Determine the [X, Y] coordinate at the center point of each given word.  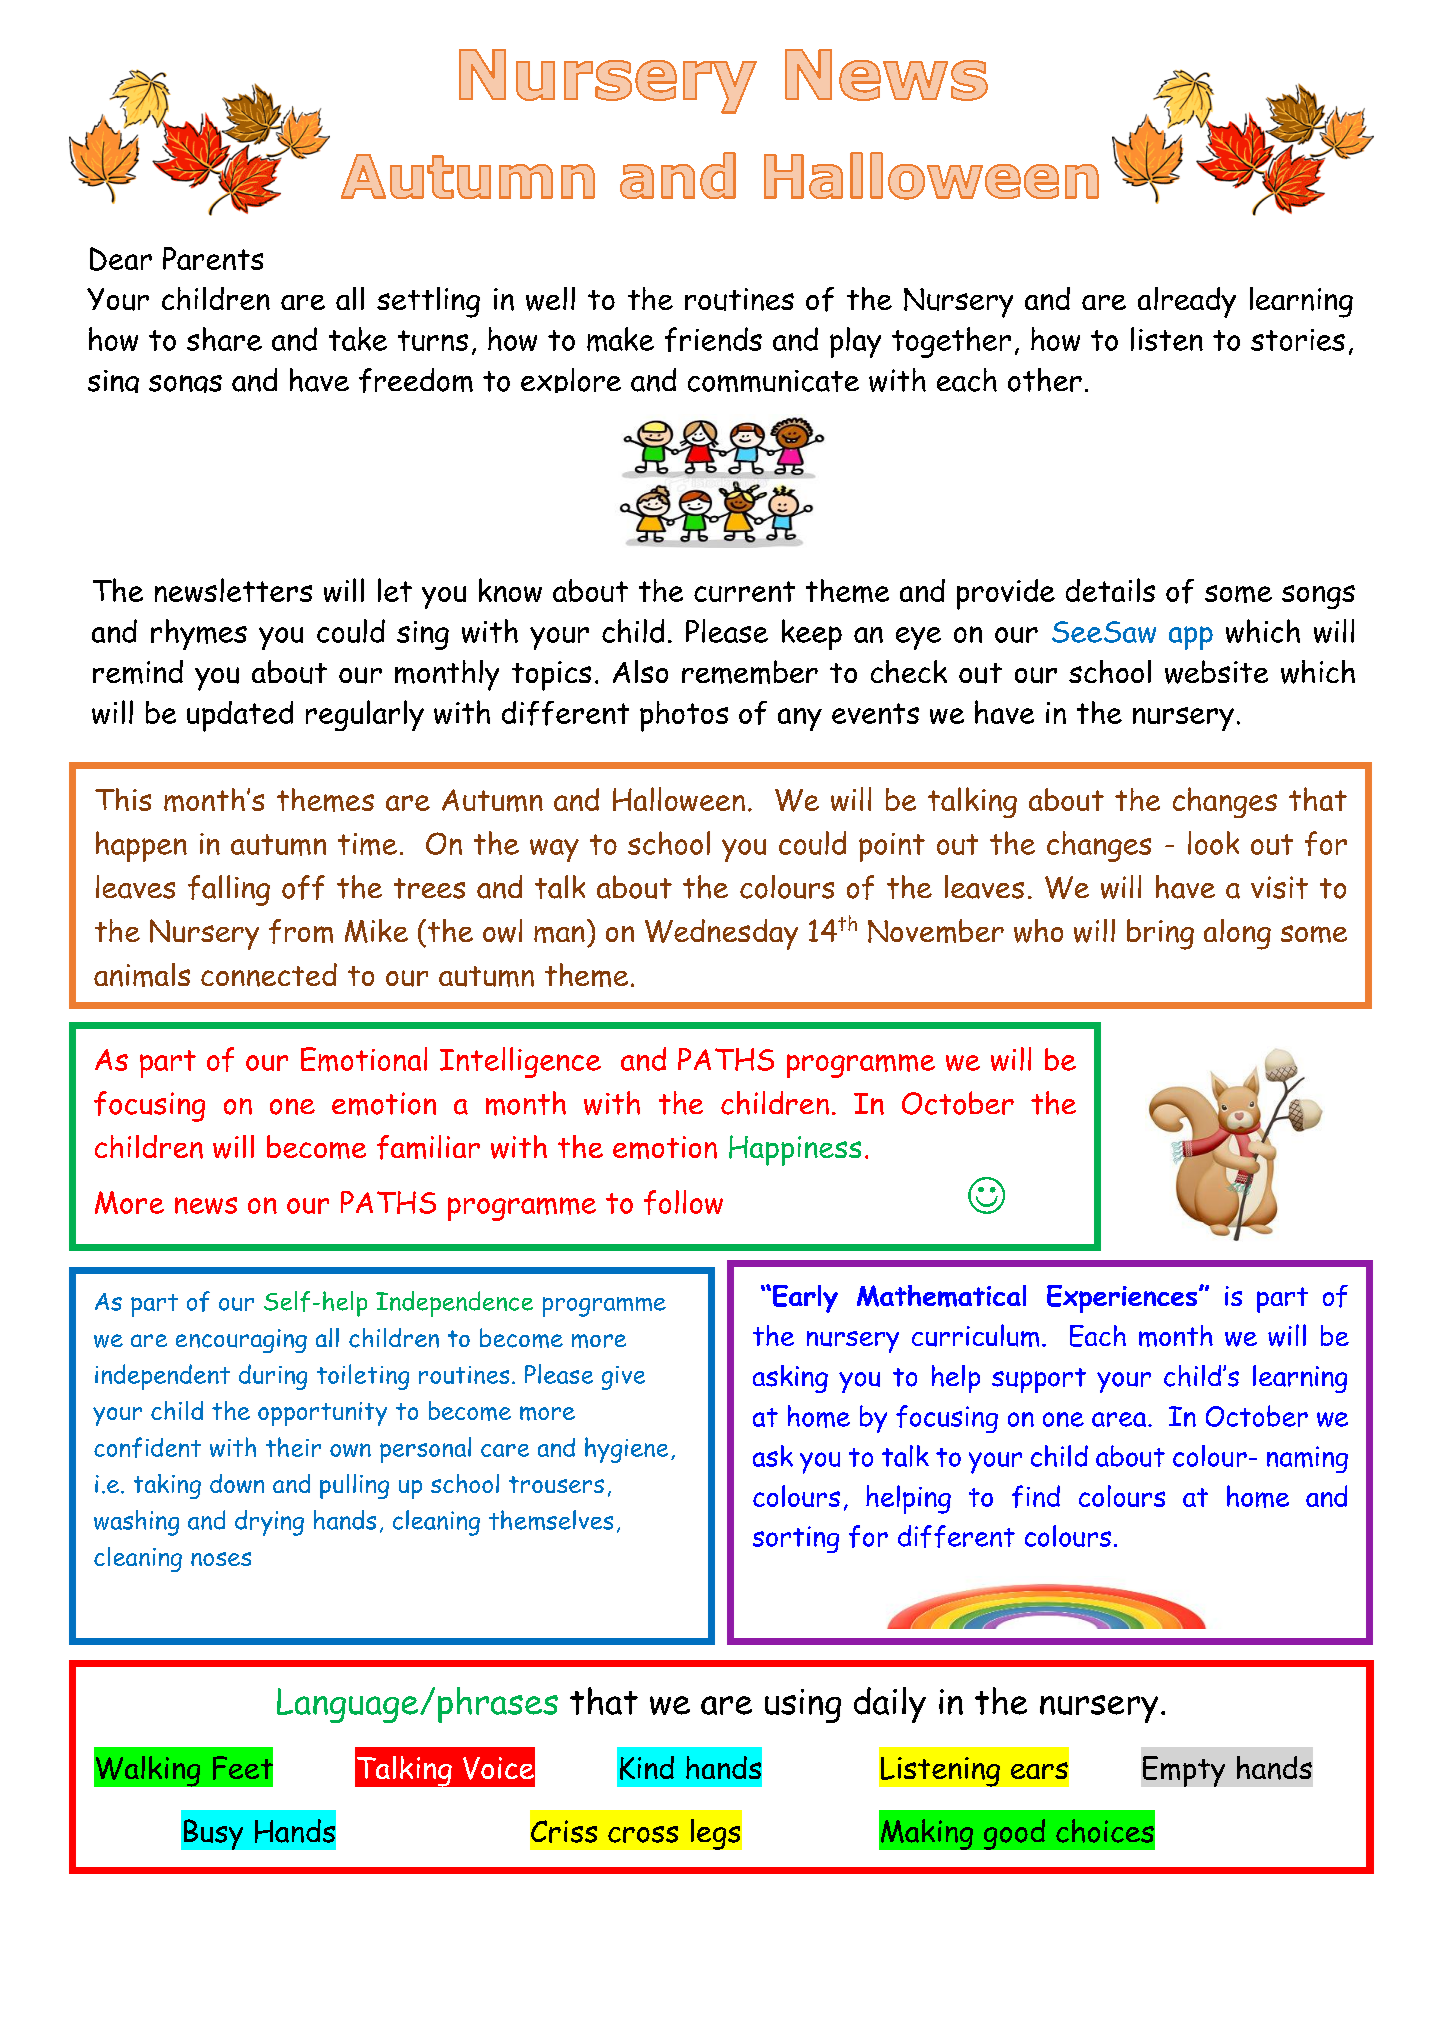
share [224, 339]
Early [805, 1299]
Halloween [679, 799]
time [367, 844]
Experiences [1123, 1299]
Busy [213, 1834]
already [1187, 302]
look [1213, 843]
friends [713, 339]
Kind [647, 1768]
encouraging [241, 1341]
